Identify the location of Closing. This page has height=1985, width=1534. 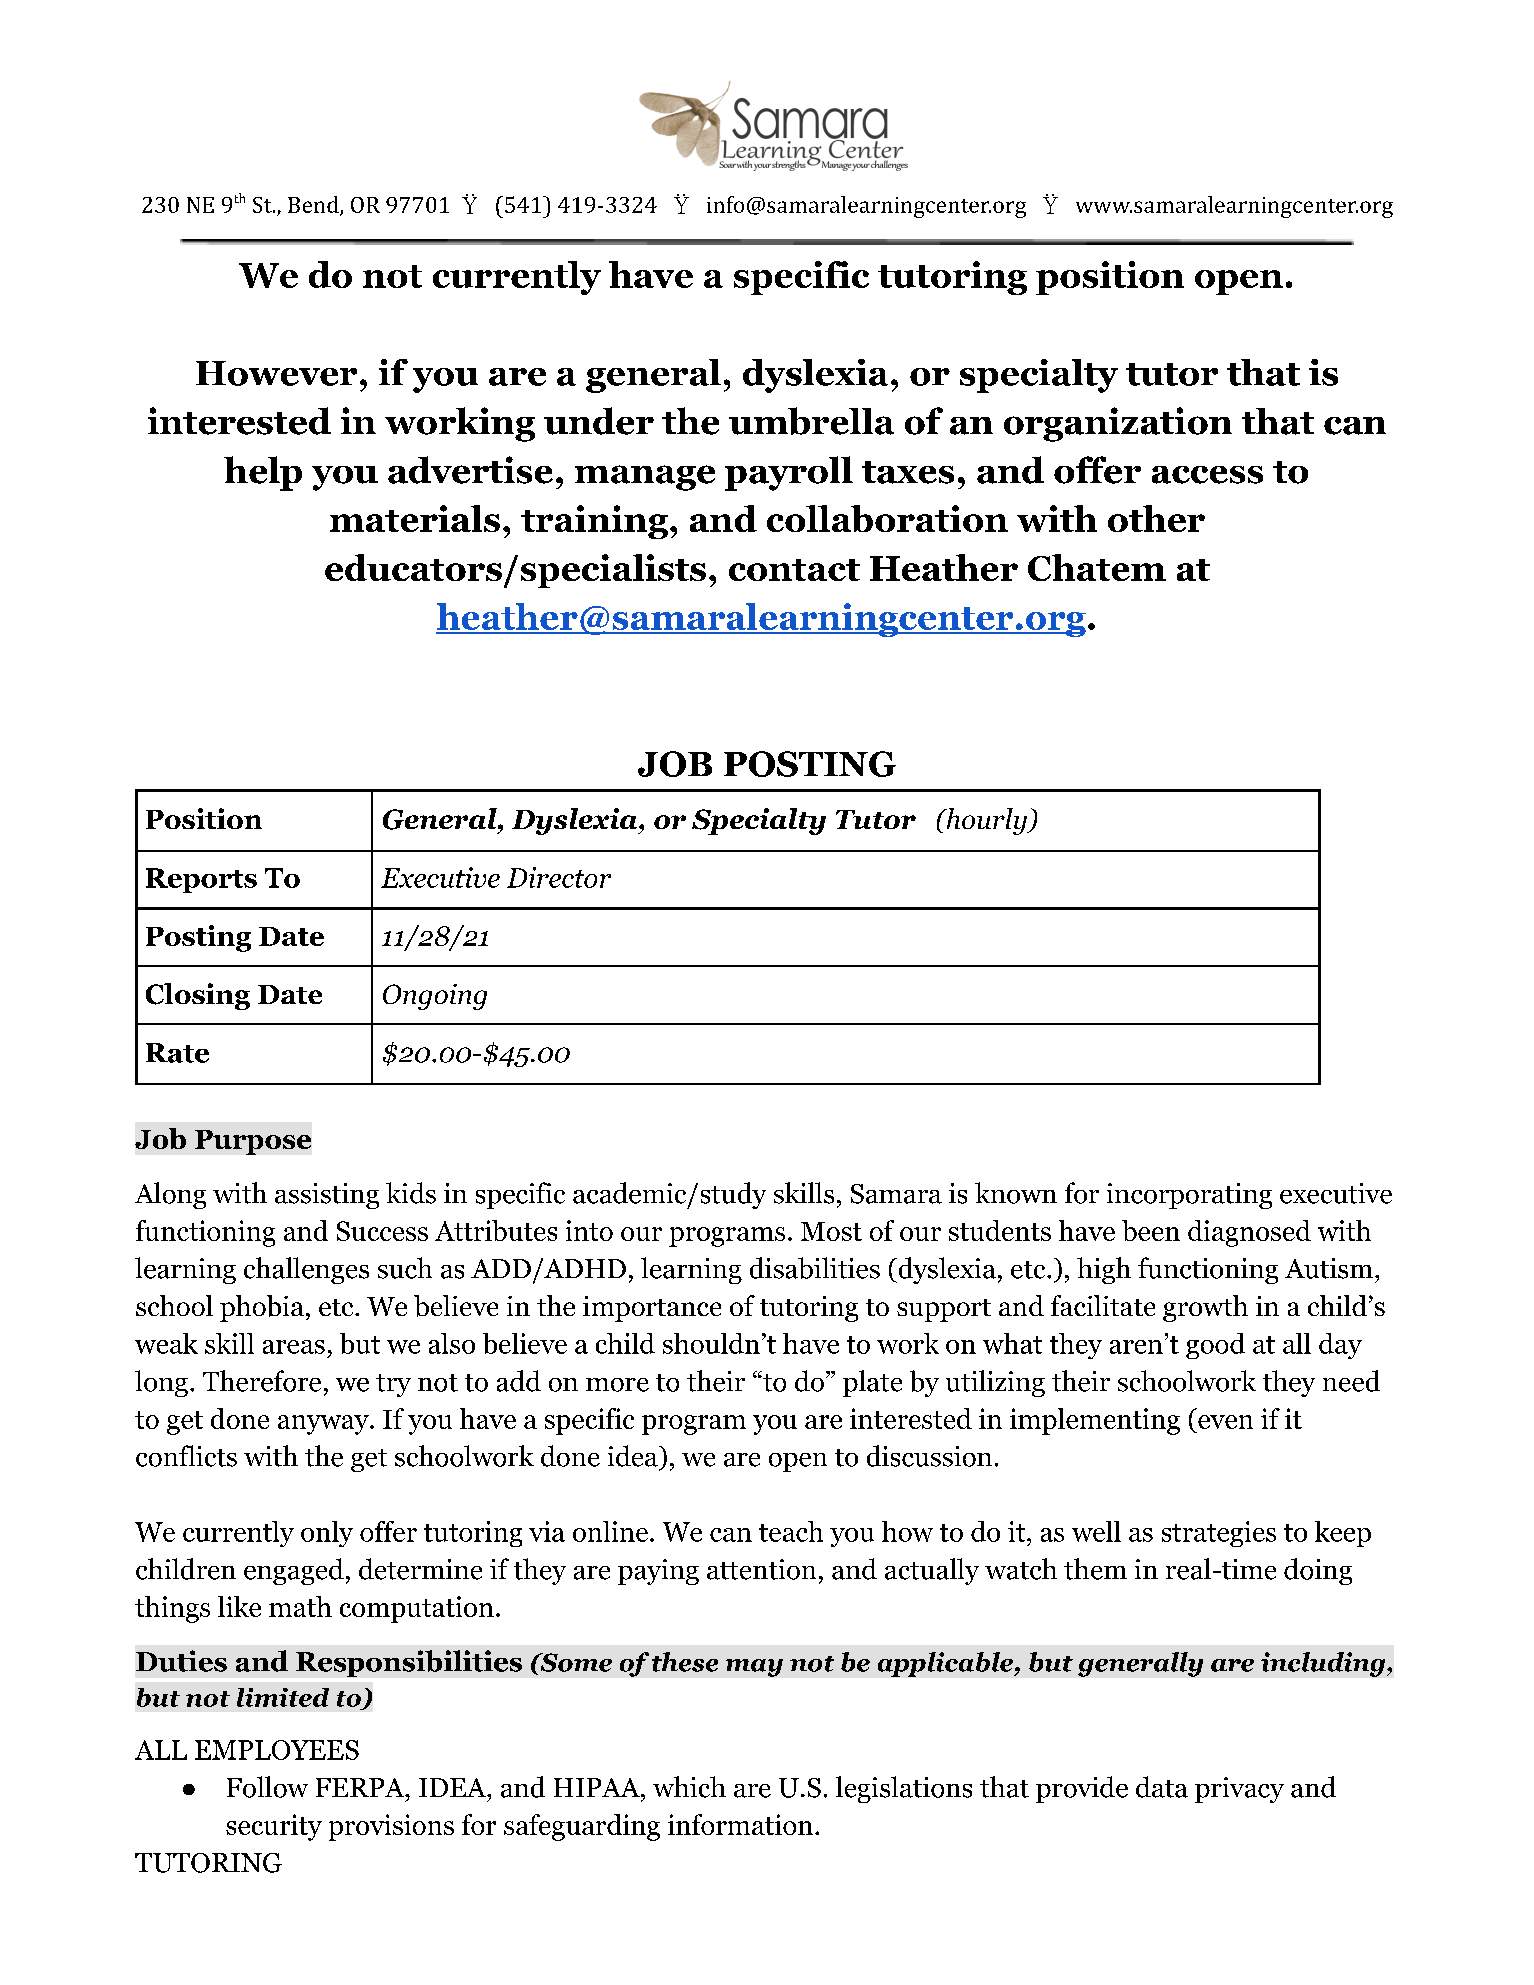
(198, 996).
